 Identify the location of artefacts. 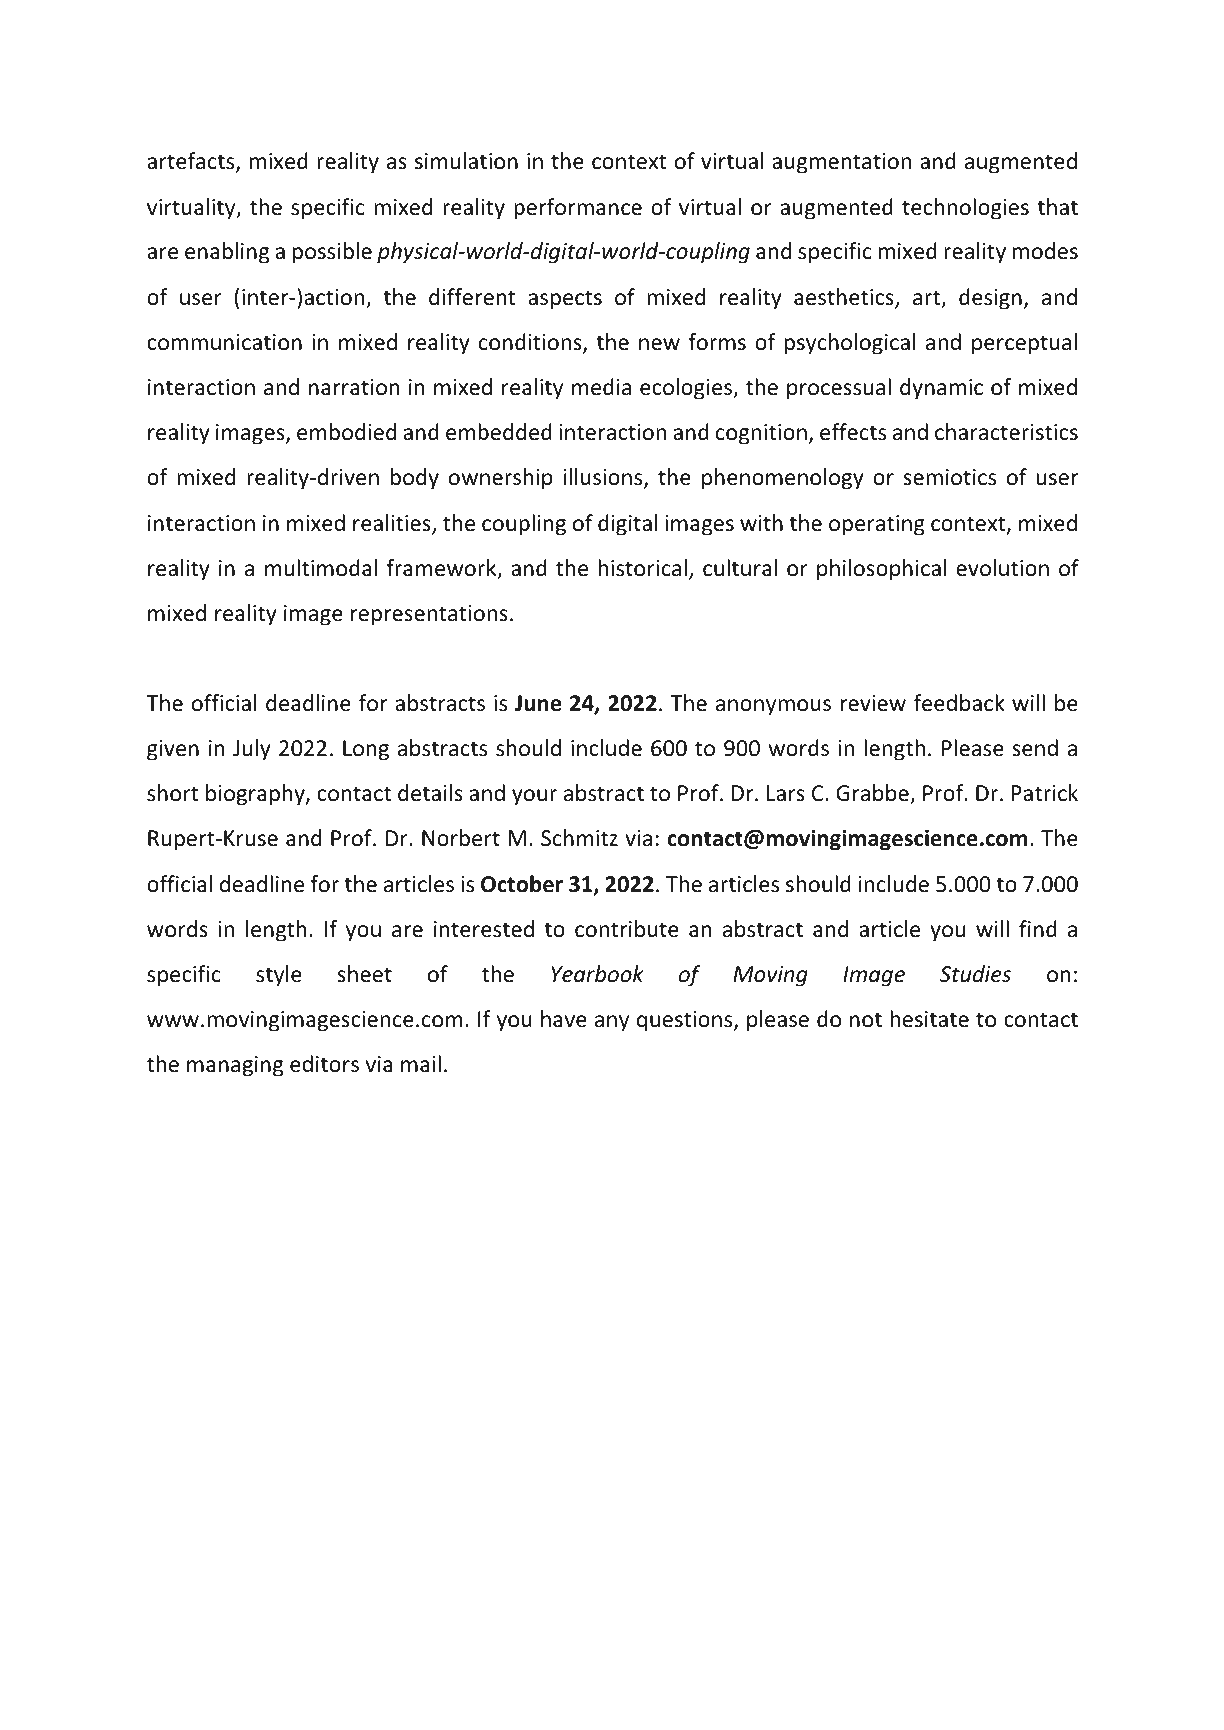
(192, 162).
